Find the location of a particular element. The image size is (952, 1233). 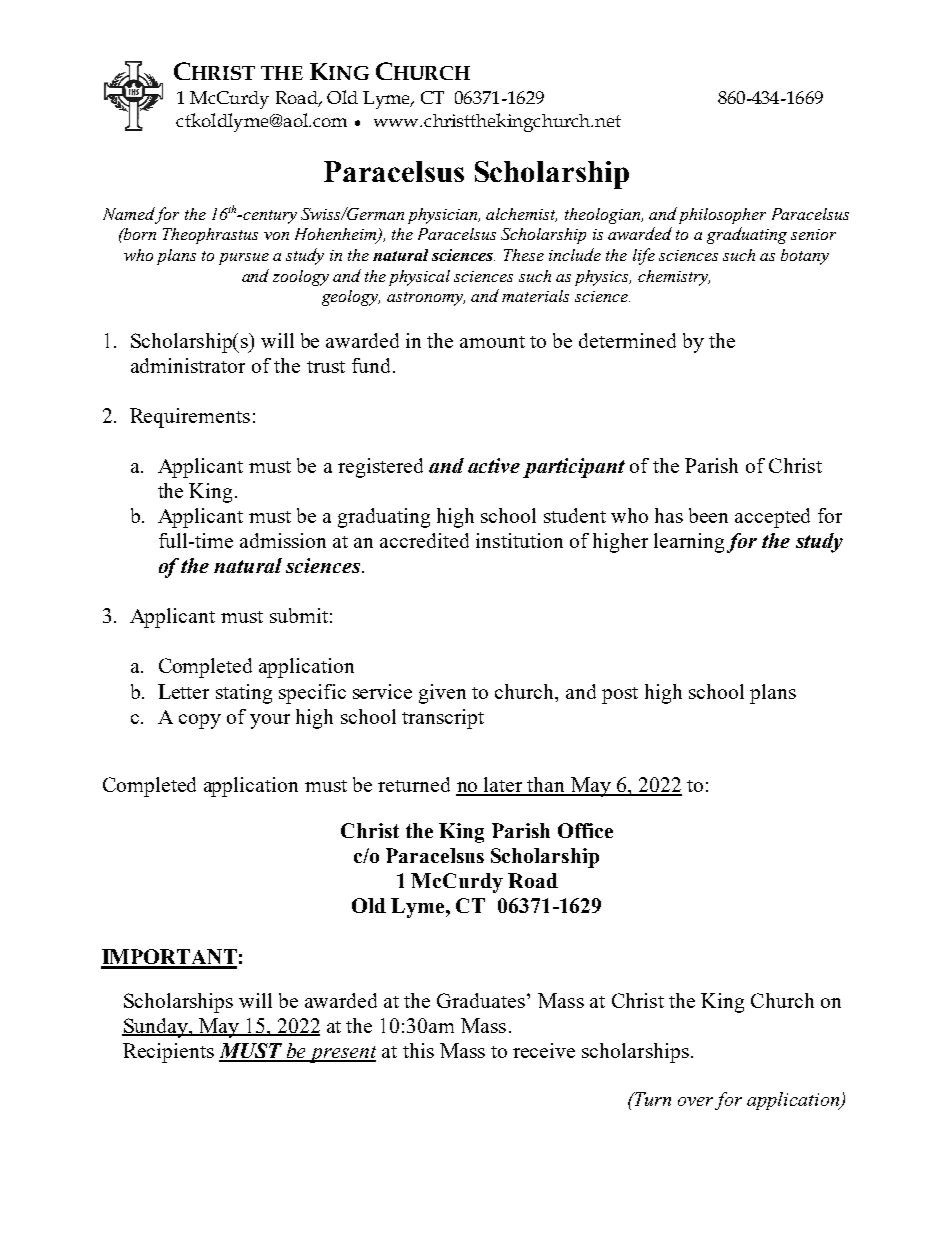

physician is located at coordinates (443, 216).
